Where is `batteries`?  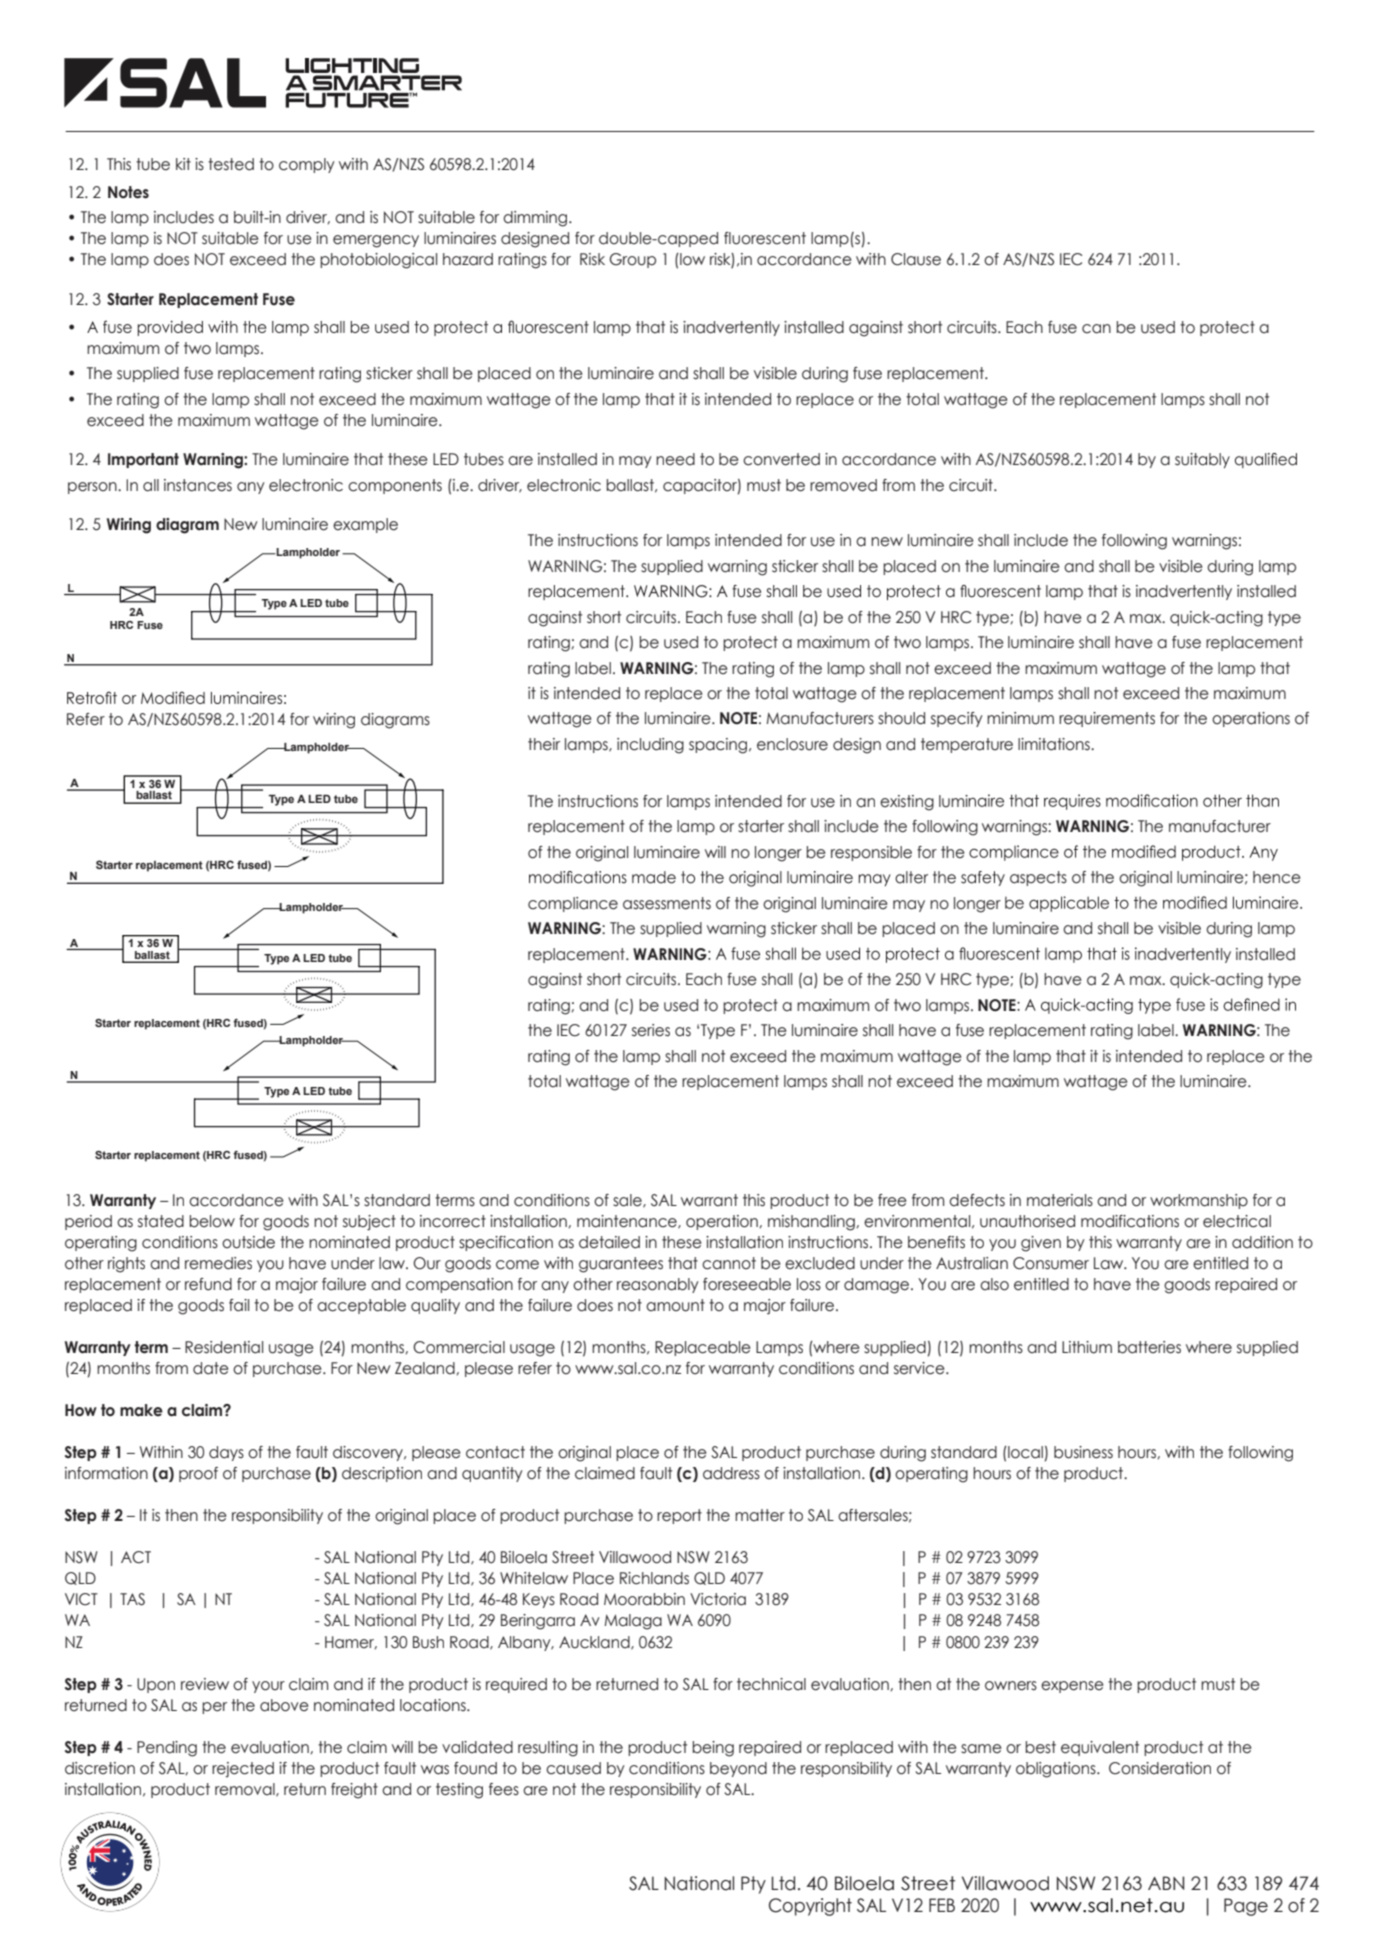 batteries is located at coordinates (1149, 1347).
